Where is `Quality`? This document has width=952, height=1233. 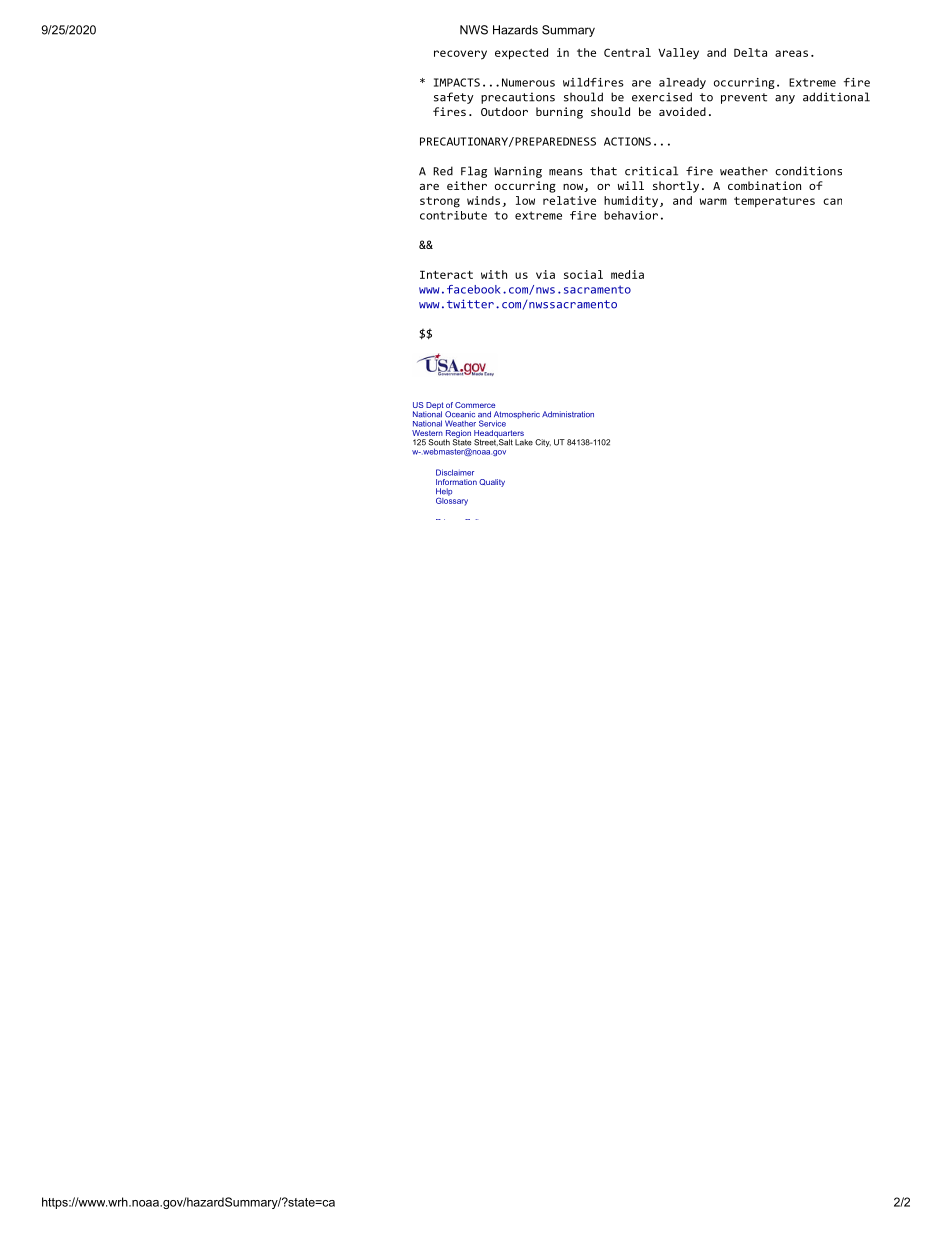
Quality is located at coordinates (492, 483).
